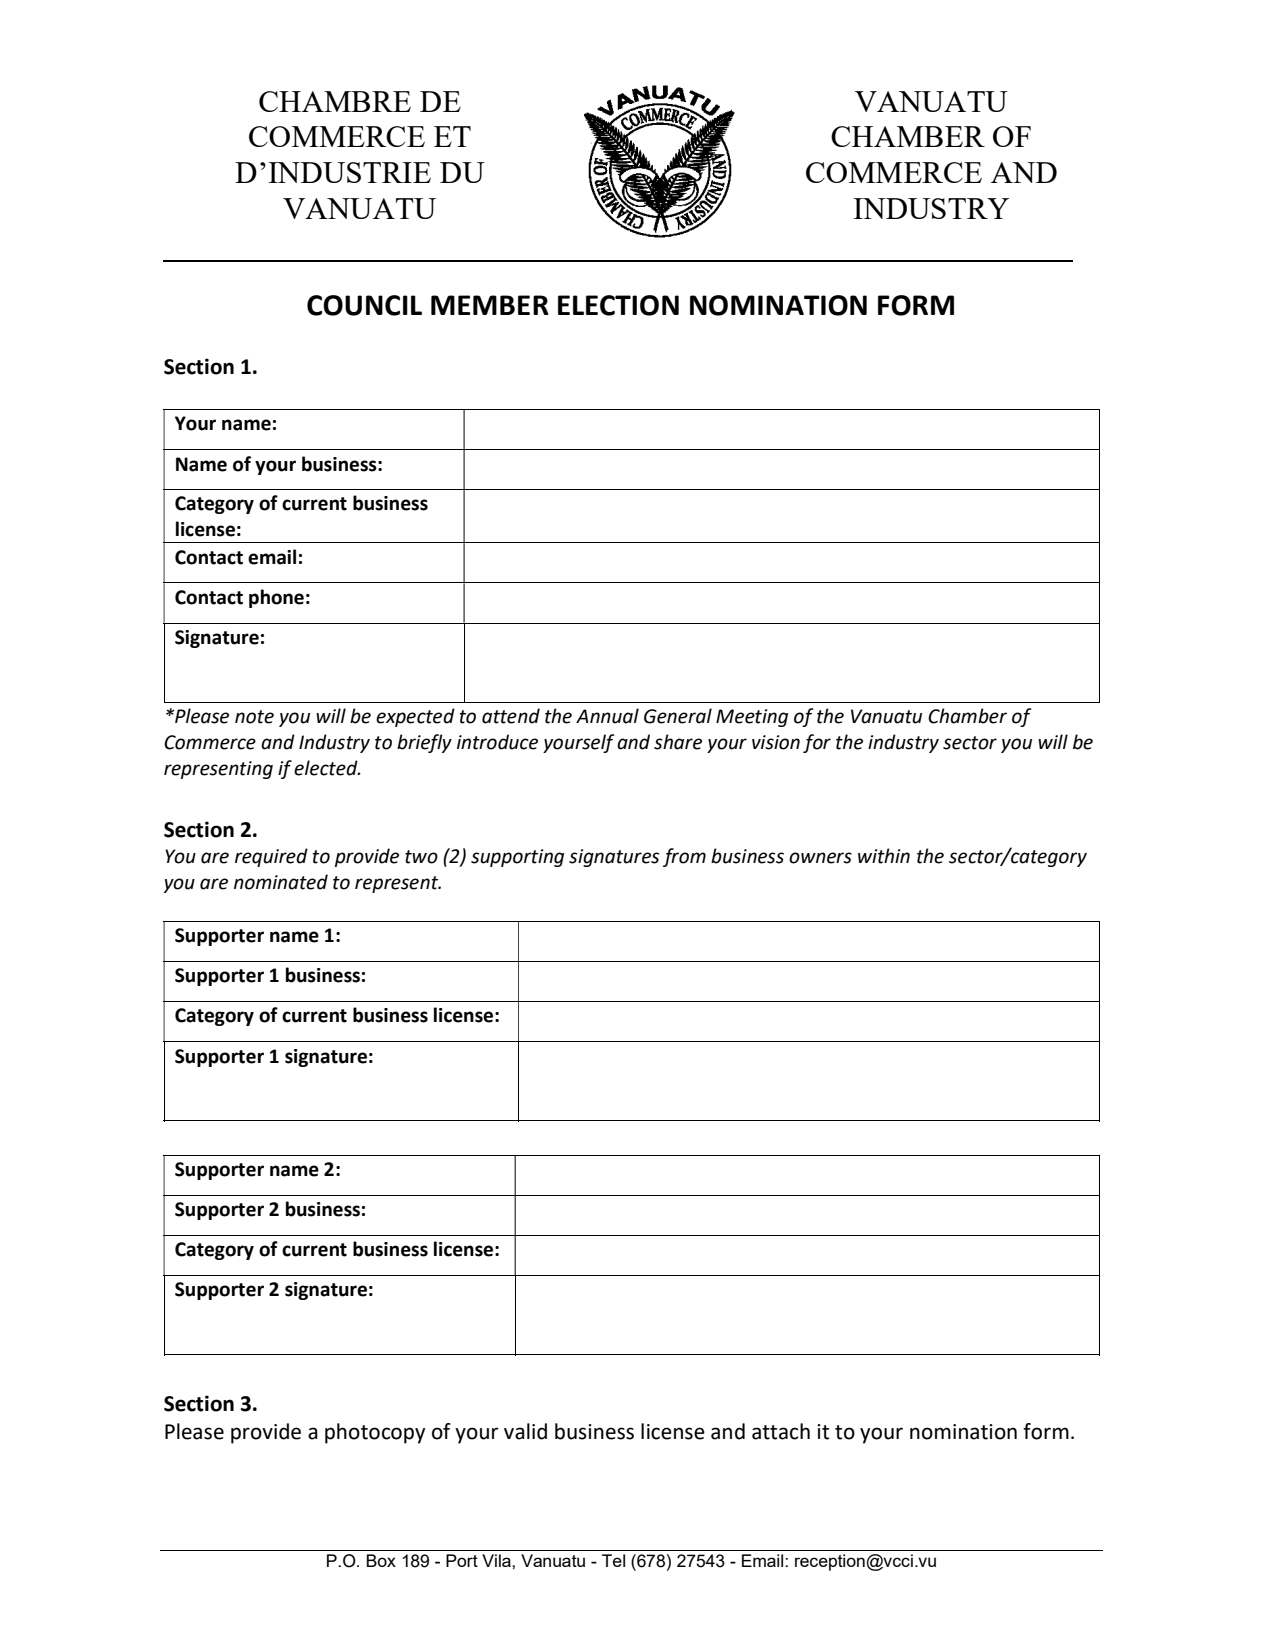 Image resolution: width=1265 pixels, height=1637 pixels. What do you see at coordinates (781, 1431) in the screenshot?
I see `attach` at bounding box center [781, 1431].
